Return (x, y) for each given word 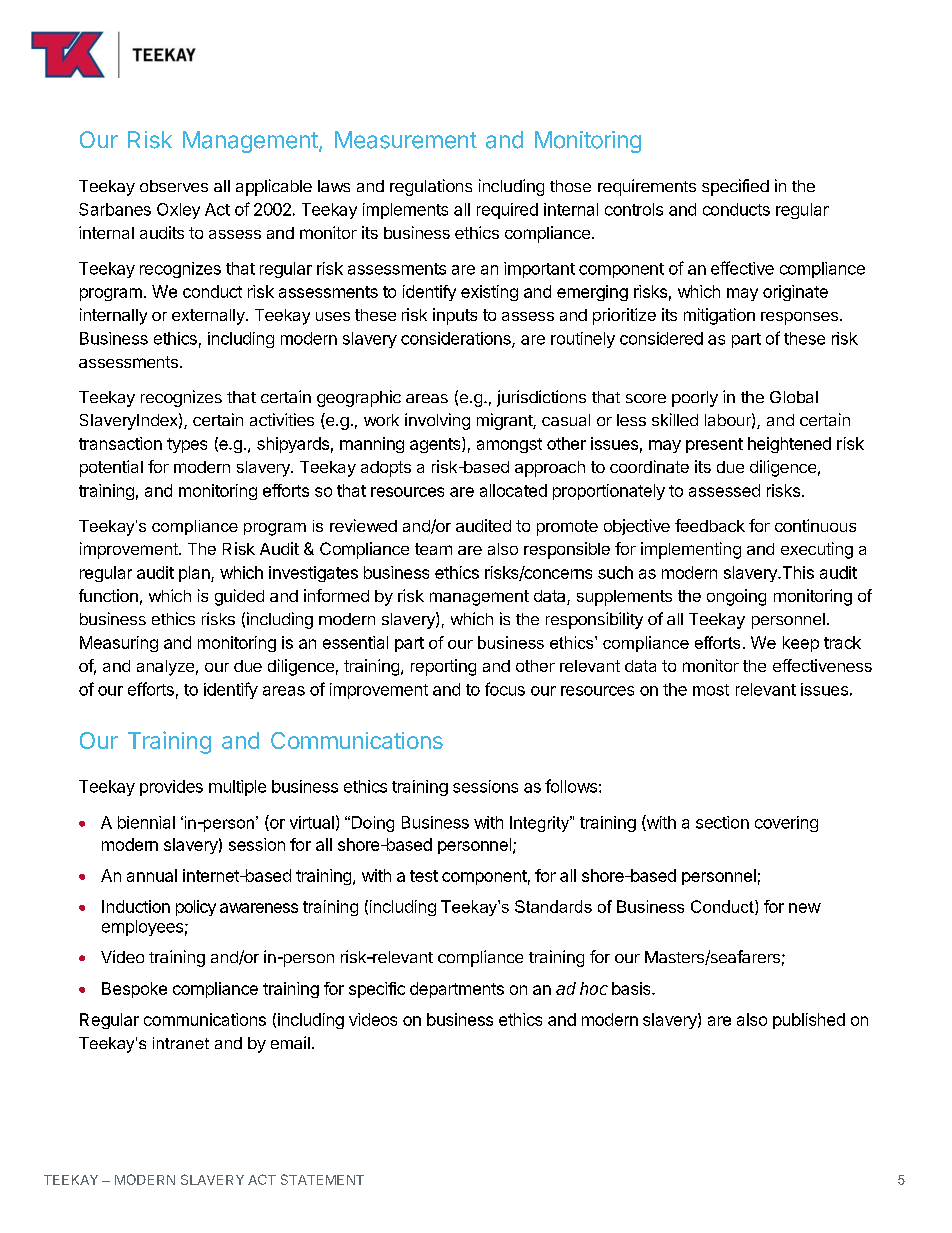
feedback (710, 525)
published (809, 1021)
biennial (146, 822)
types (187, 445)
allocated (513, 490)
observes (174, 186)
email (290, 1042)
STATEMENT (322, 1179)
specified (735, 187)
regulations (431, 187)
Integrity (541, 824)
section (722, 822)
